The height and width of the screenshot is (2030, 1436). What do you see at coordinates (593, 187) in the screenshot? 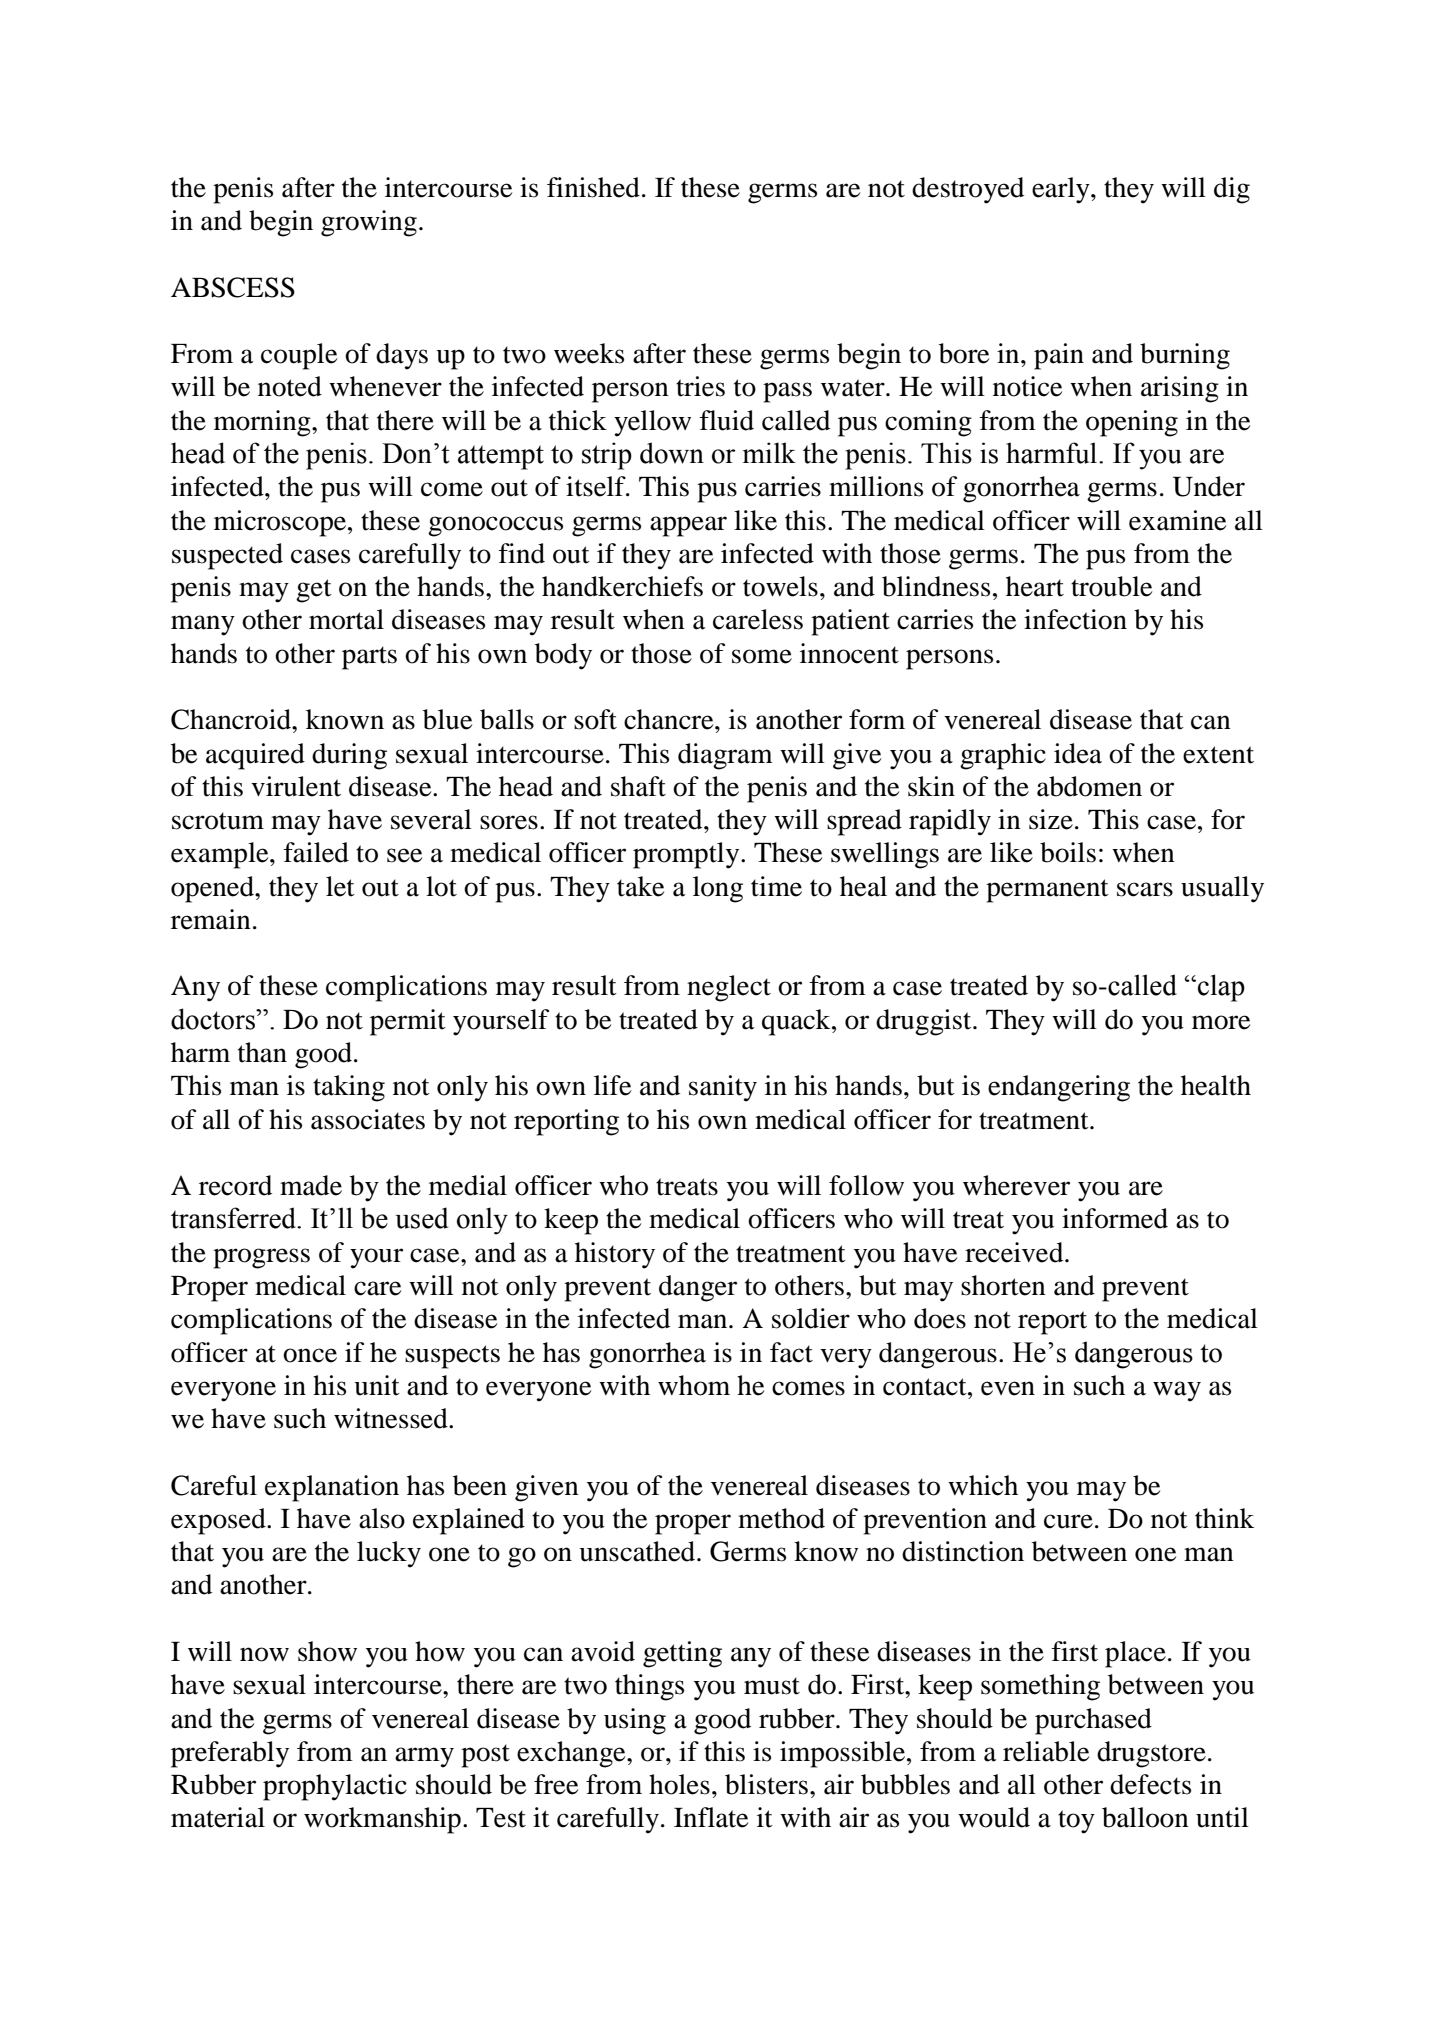
I see `finished` at bounding box center [593, 187].
